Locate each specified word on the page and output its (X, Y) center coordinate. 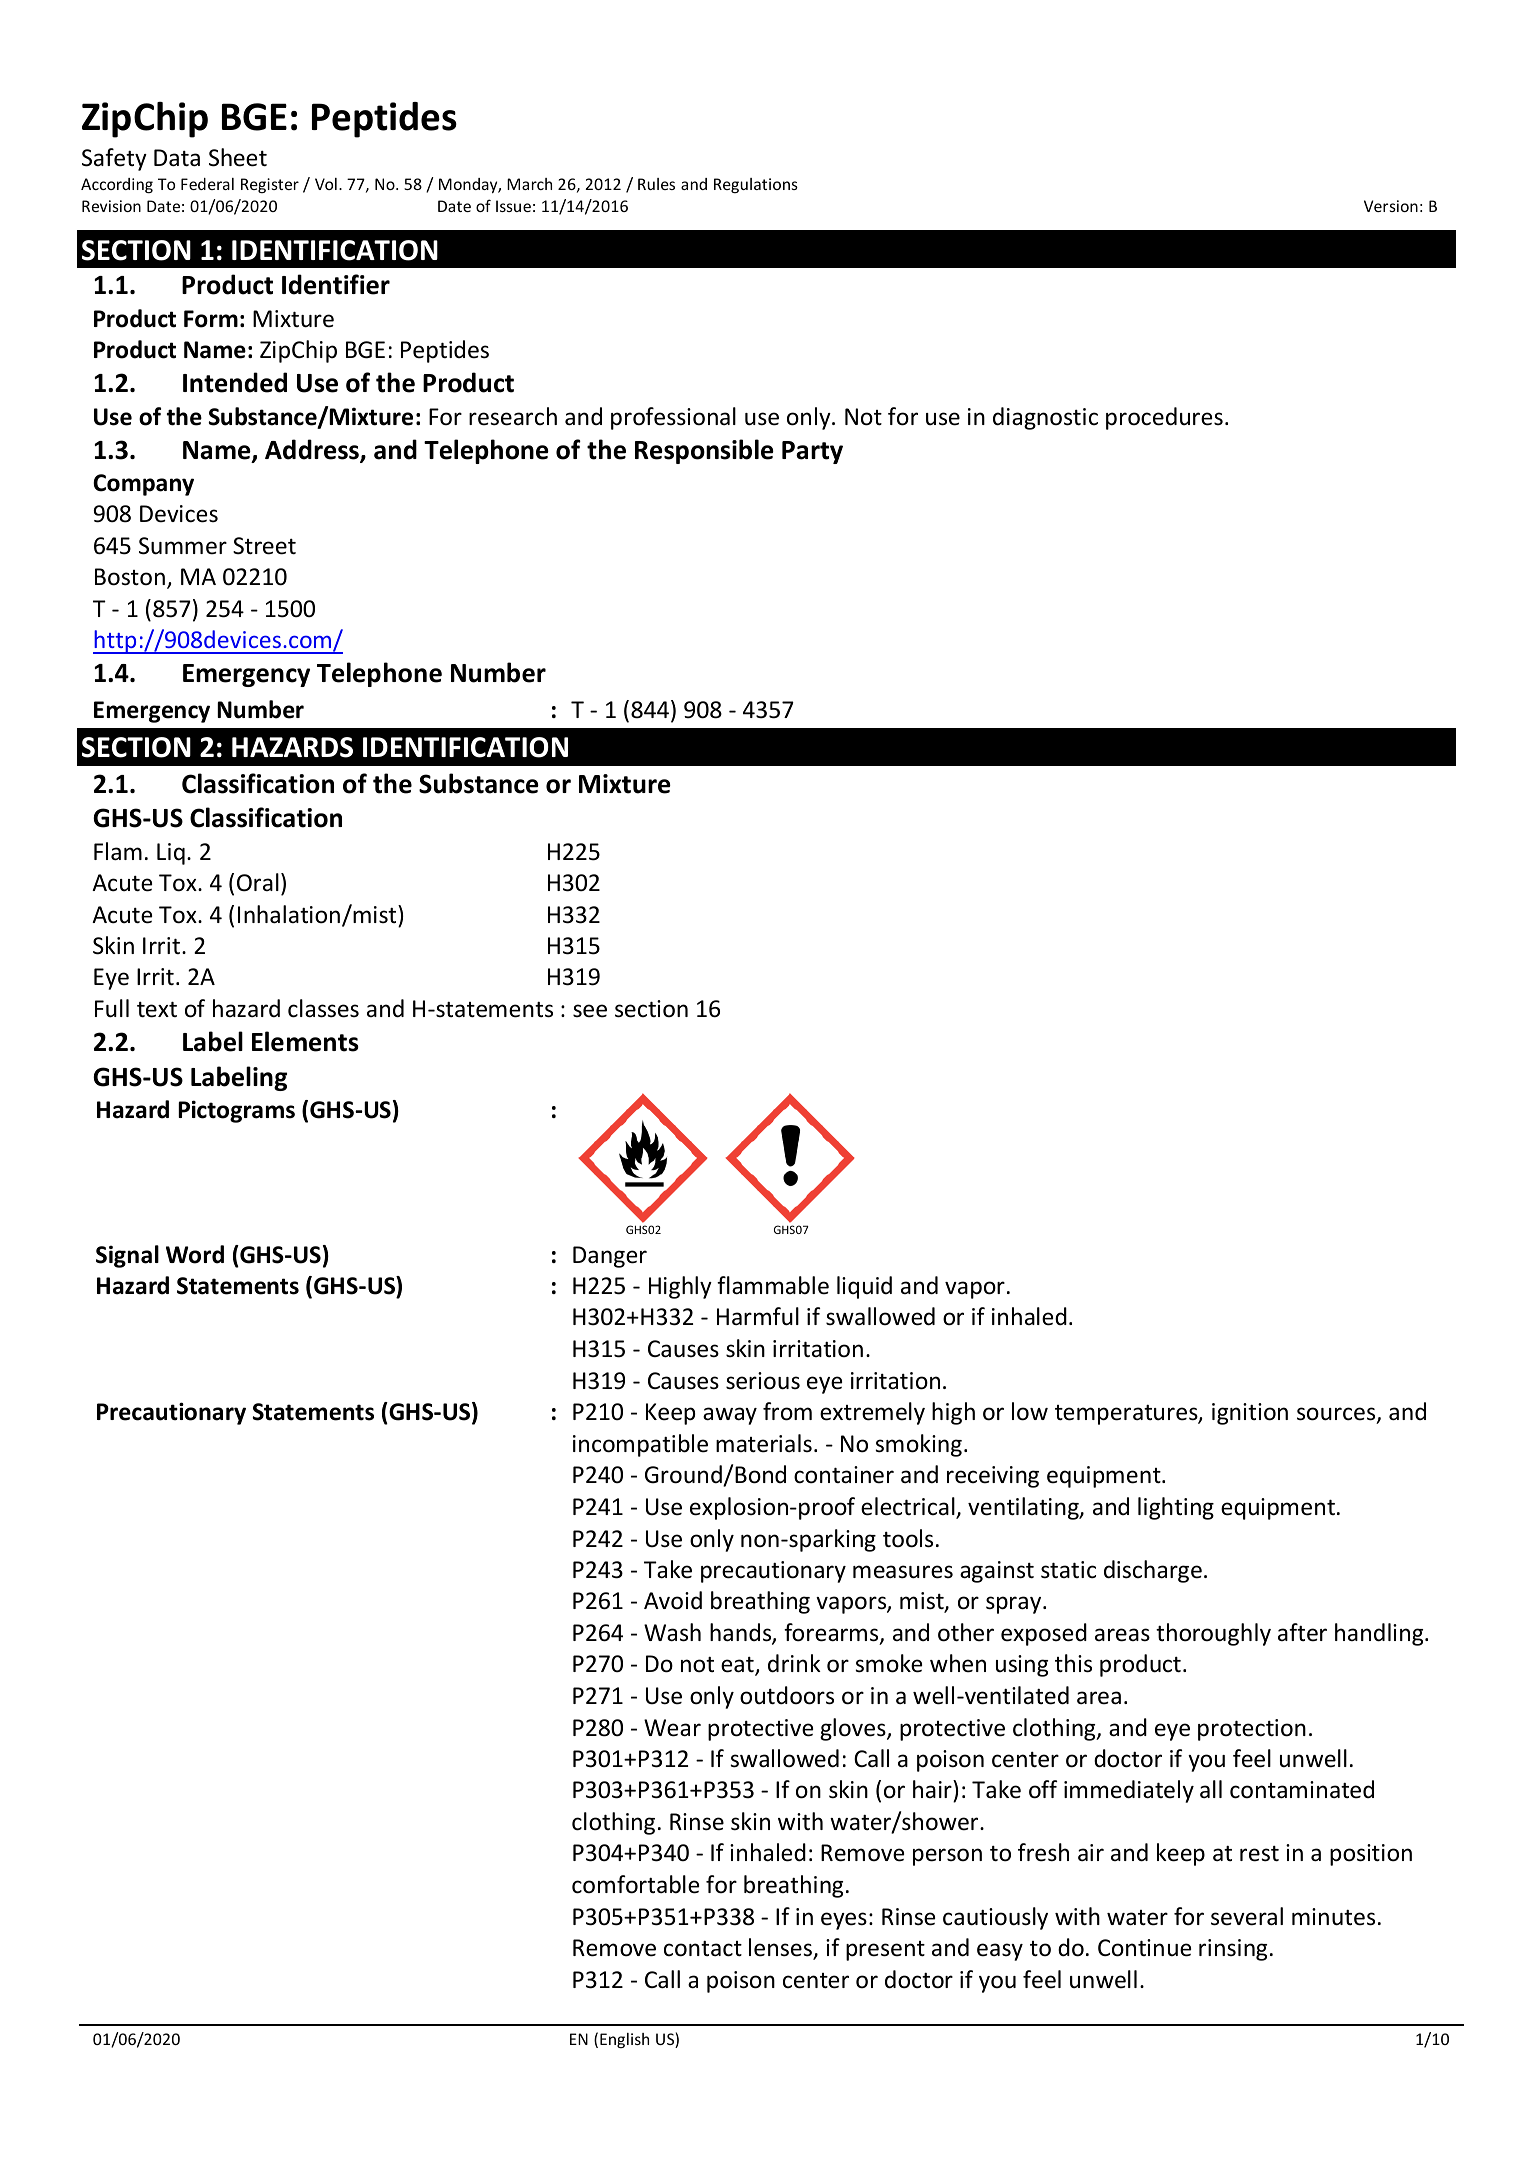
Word (195, 1254)
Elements (305, 1041)
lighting (1176, 1508)
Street (264, 546)
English (624, 2040)
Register (270, 185)
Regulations (756, 185)
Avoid (673, 1600)
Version (1391, 206)
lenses (781, 1948)
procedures (1164, 418)
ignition (1250, 1414)
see (590, 1011)
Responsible (704, 451)
